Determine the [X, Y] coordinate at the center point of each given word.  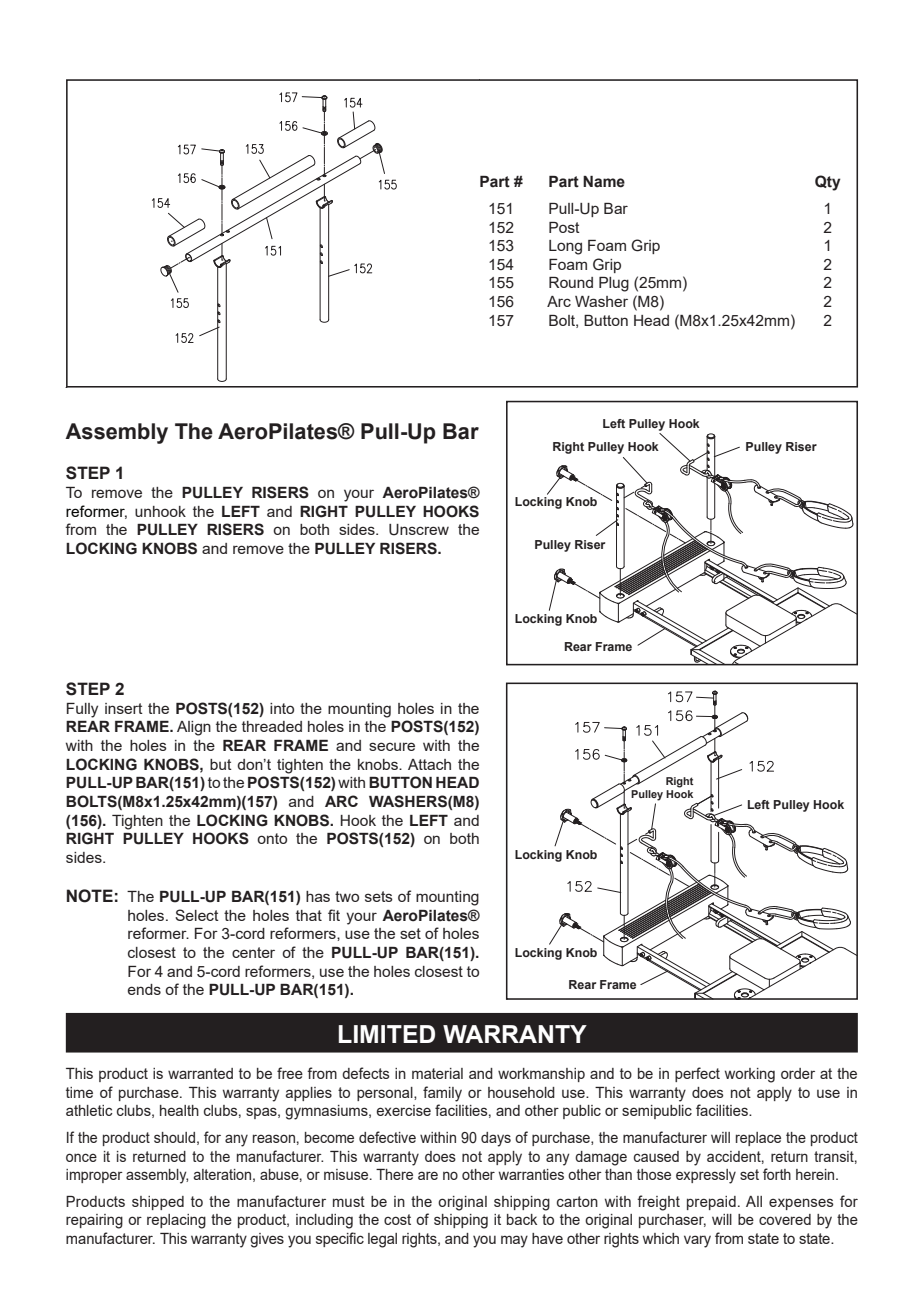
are [428, 1175]
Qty [828, 183]
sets [379, 896]
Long [565, 247]
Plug [614, 284]
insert [124, 708]
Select [197, 915]
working [750, 1075]
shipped [158, 1203]
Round [571, 282]
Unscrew [419, 530]
